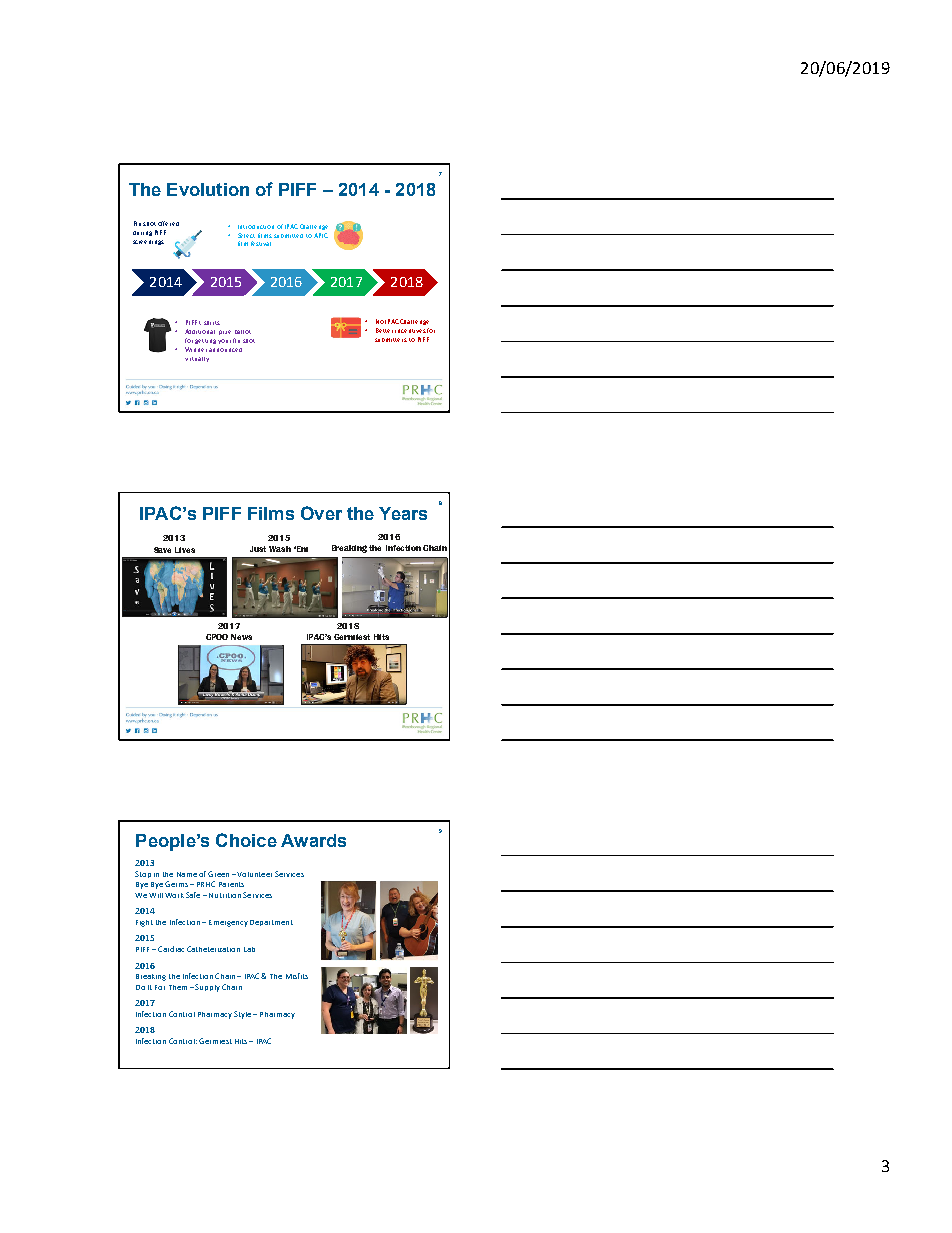 The image size is (952, 1233). Describe the element at coordinates (168, 223) in the screenshot. I see `offered` at that location.
